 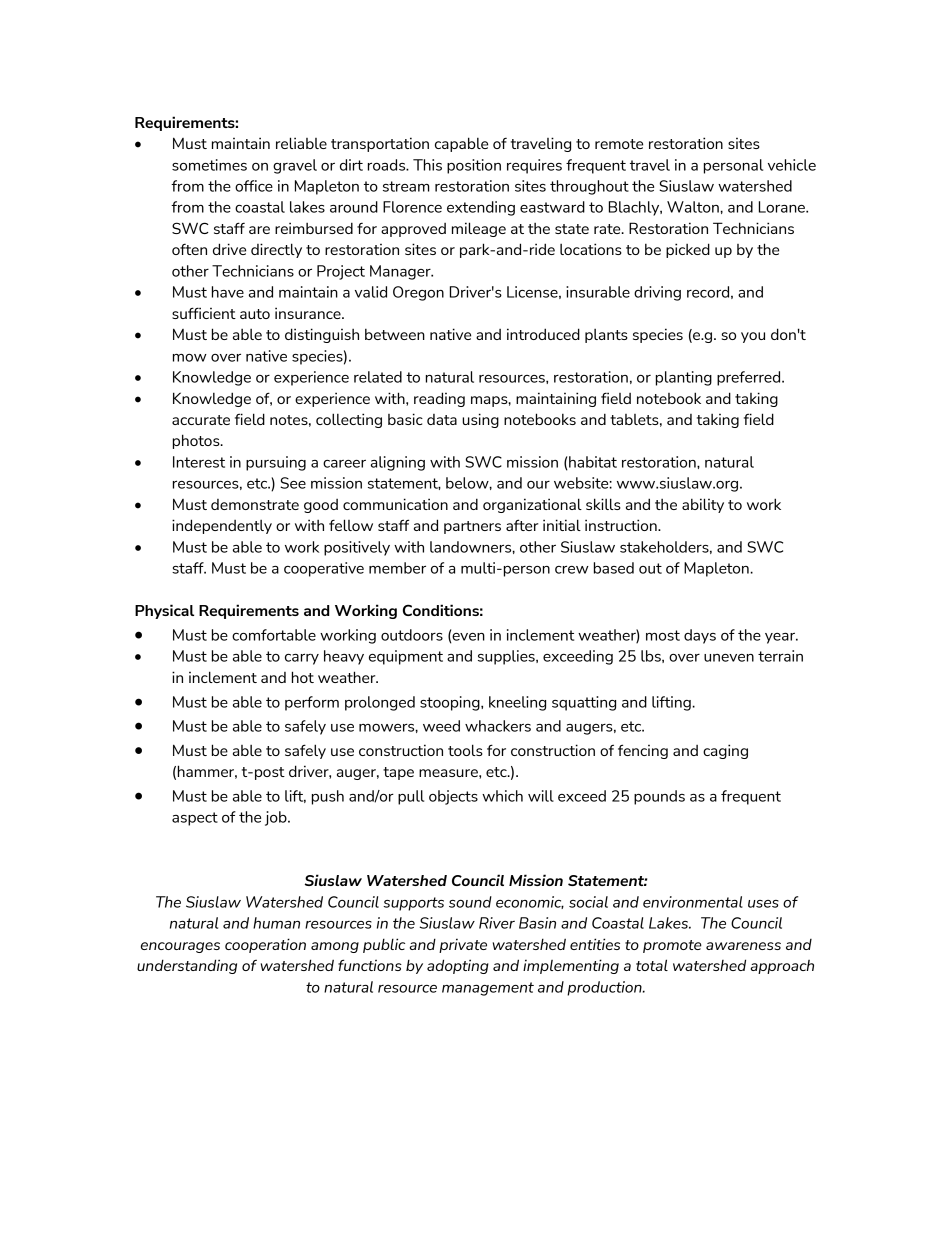 What do you see at coordinates (465, 750) in the screenshot?
I see `tools` at bounding box center [465, 750].
